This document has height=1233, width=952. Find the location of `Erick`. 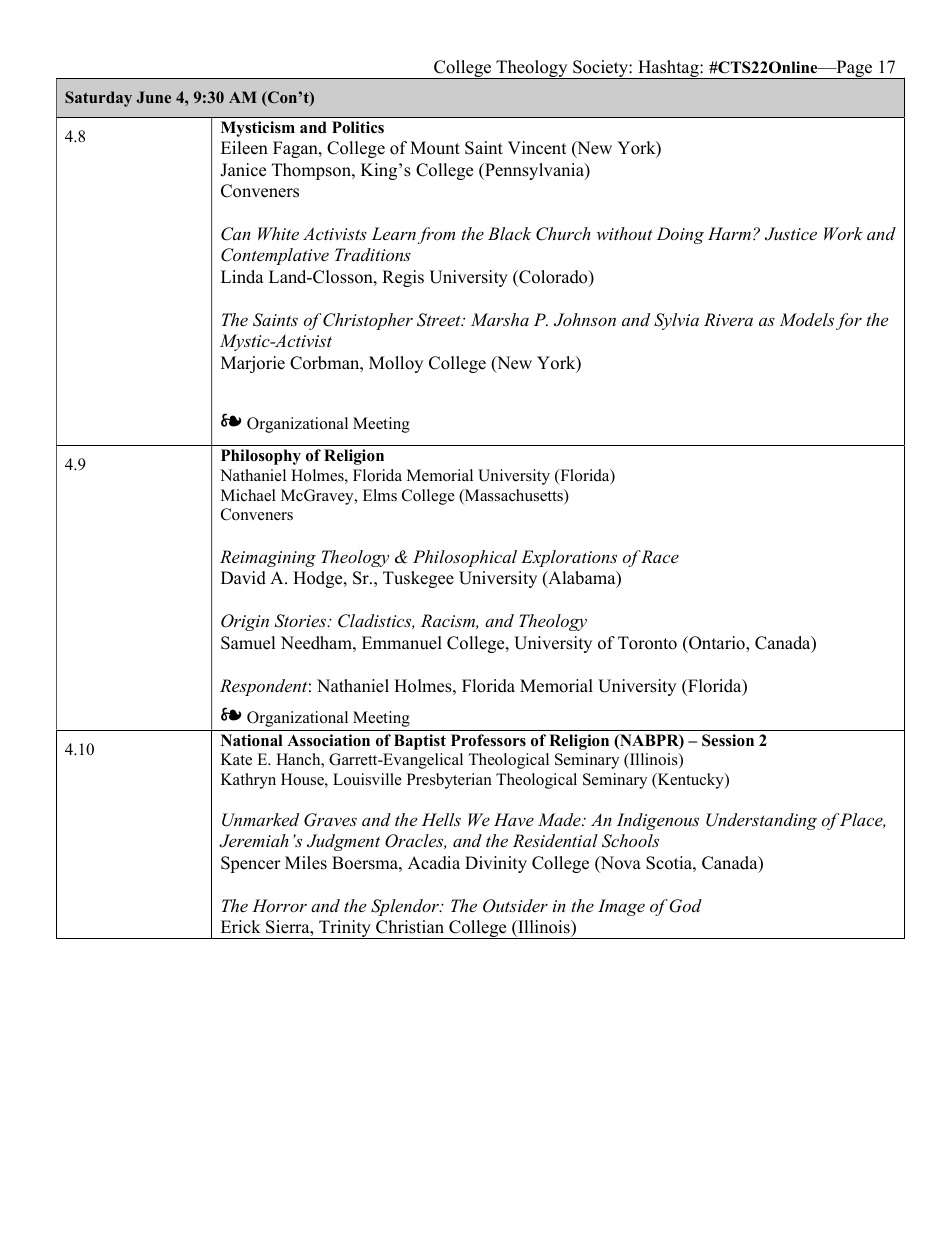

Erick is located at coordinates (241, 927).
